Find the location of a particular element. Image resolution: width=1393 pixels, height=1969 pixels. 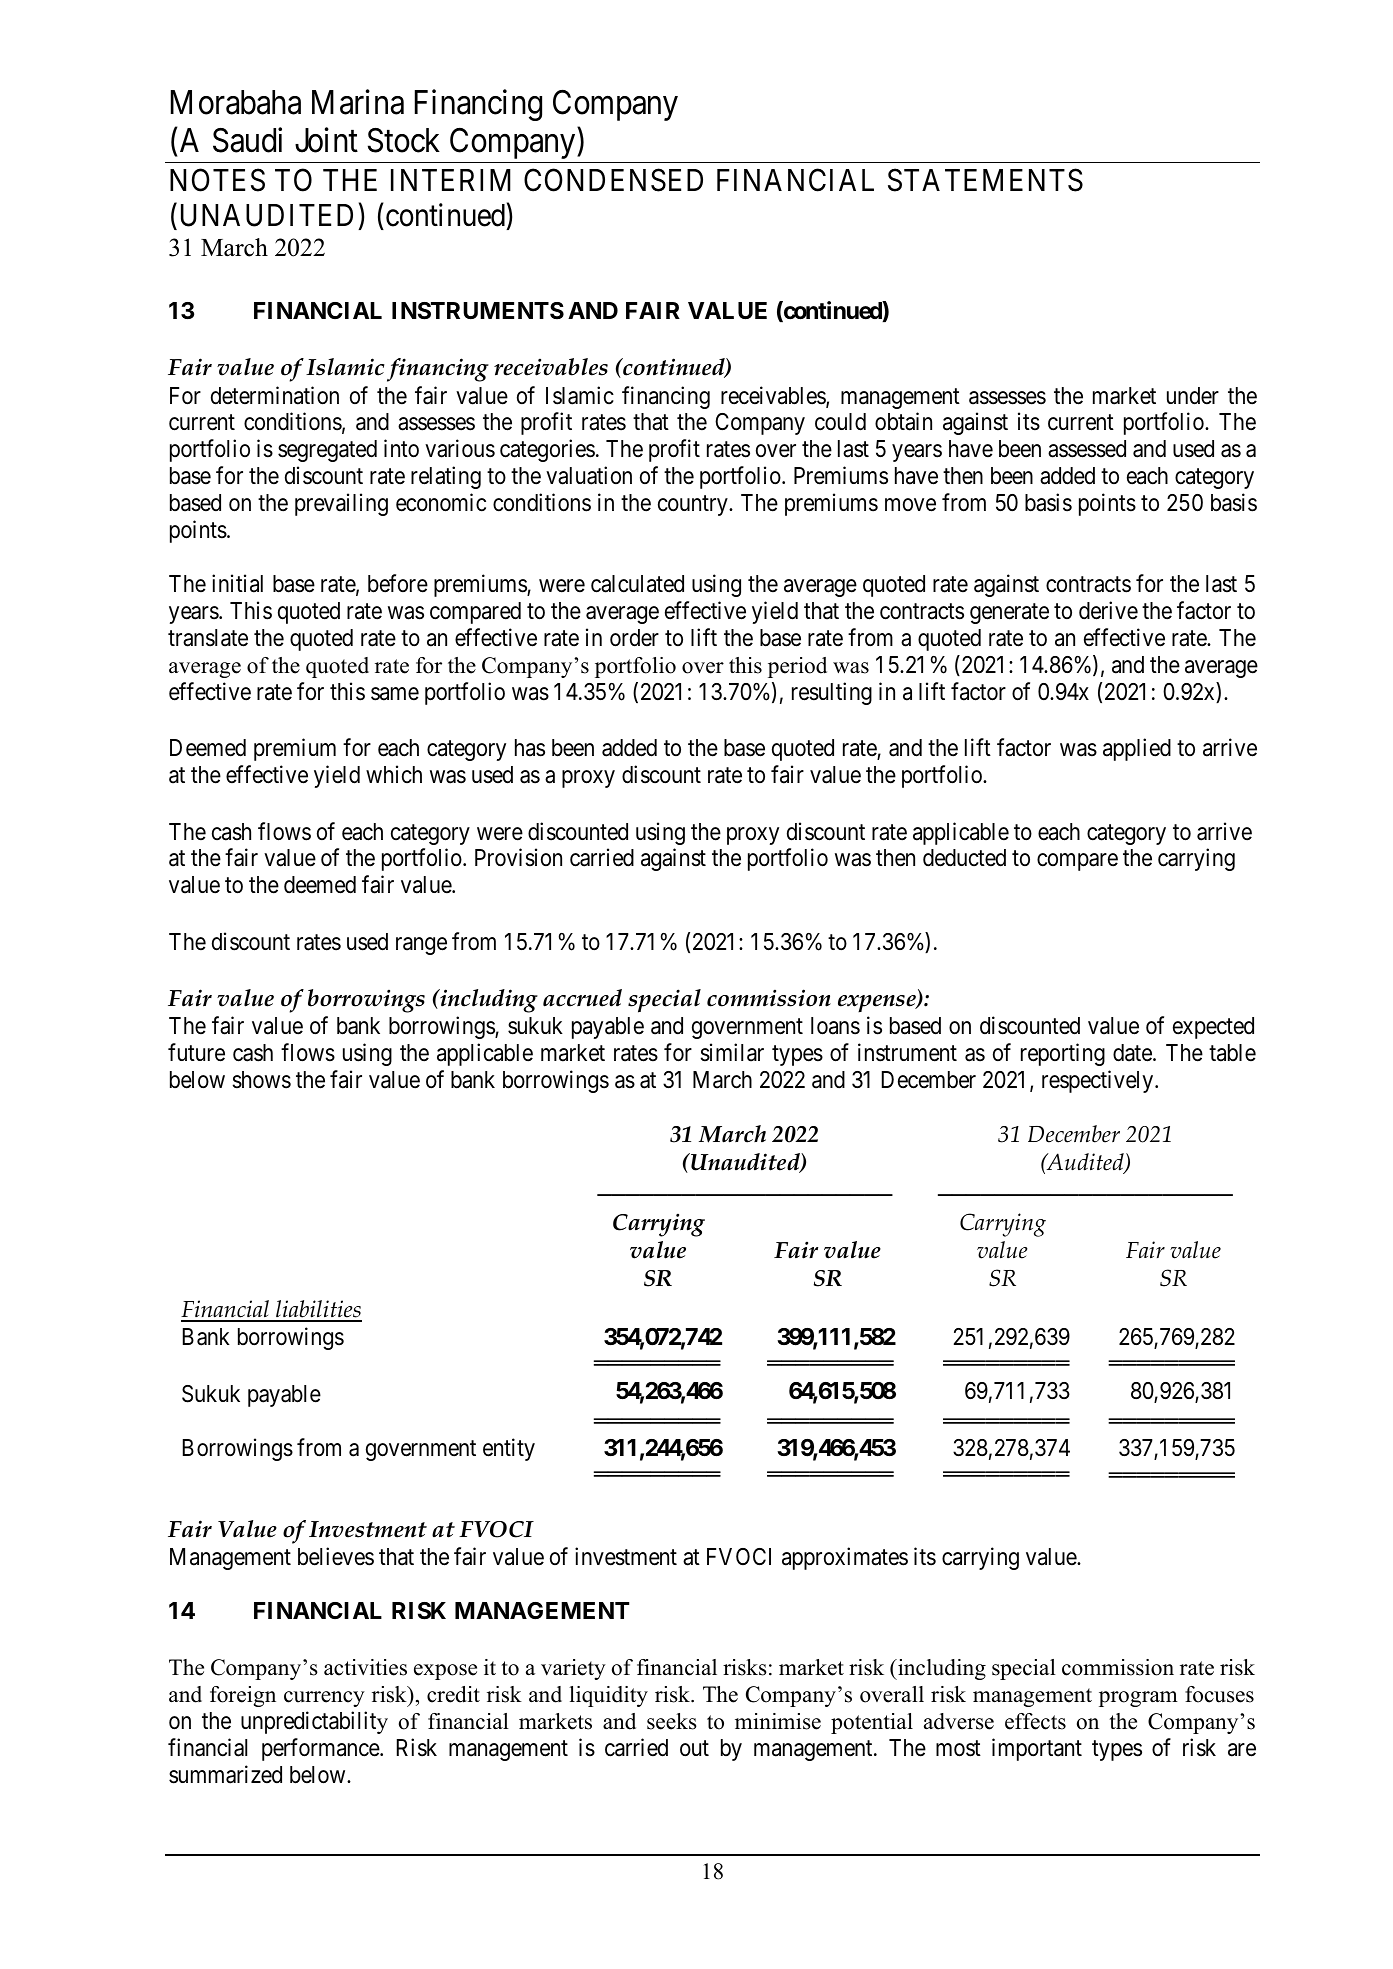

same is located at coordinates (395, 694).
